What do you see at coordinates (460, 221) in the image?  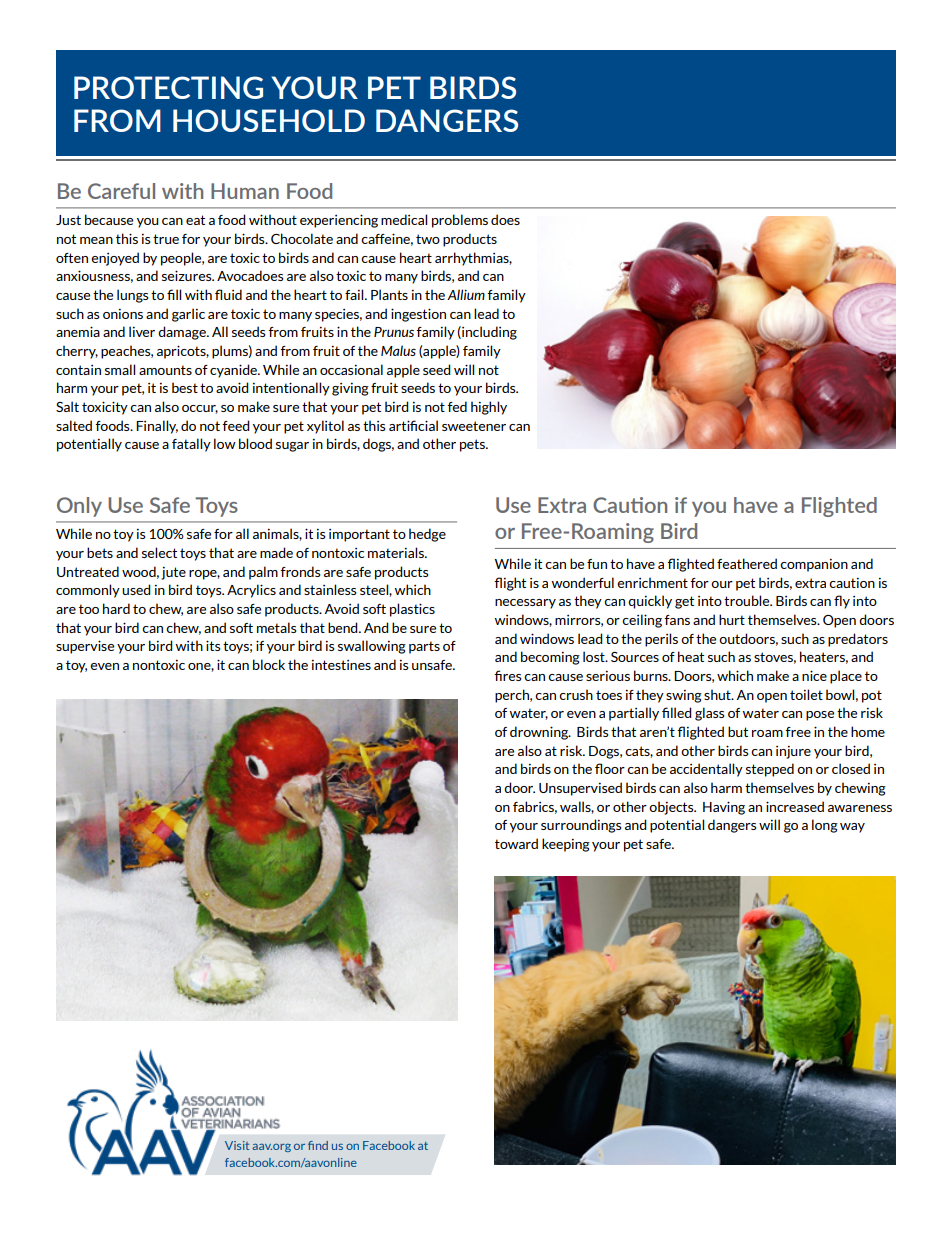 I see `problems` at bounding box center [460, 221].
